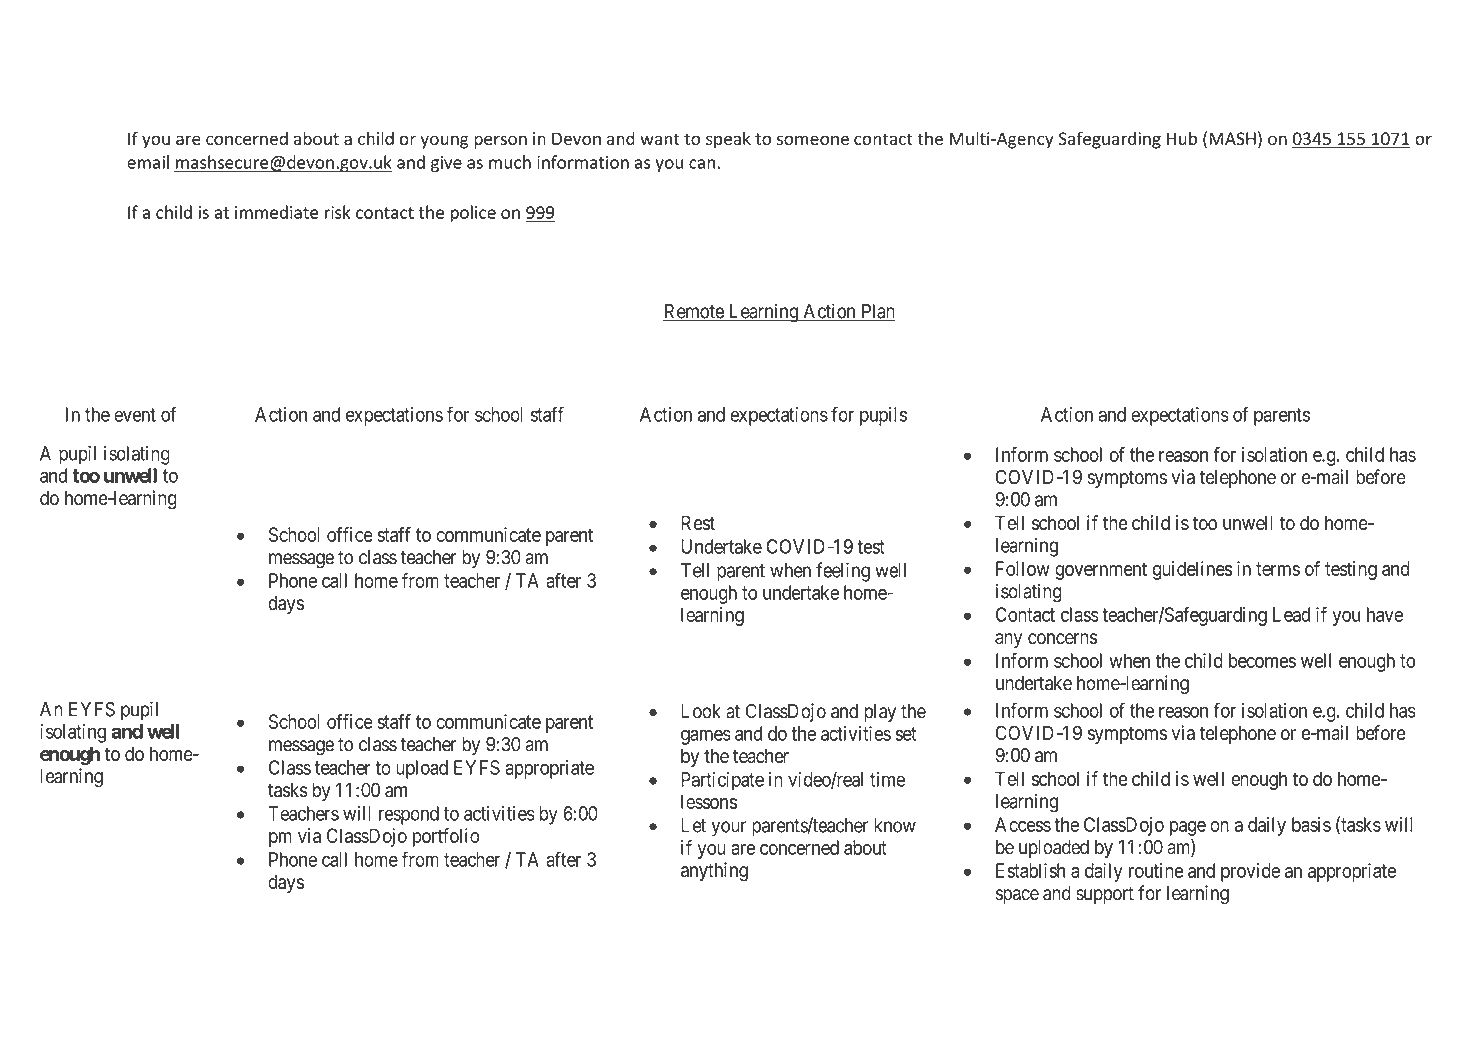 This document has height=1048, width=1482. What do you see at coordinates (843, 572) in the document?
I see `feeling` at bounding box center [843, 572].
